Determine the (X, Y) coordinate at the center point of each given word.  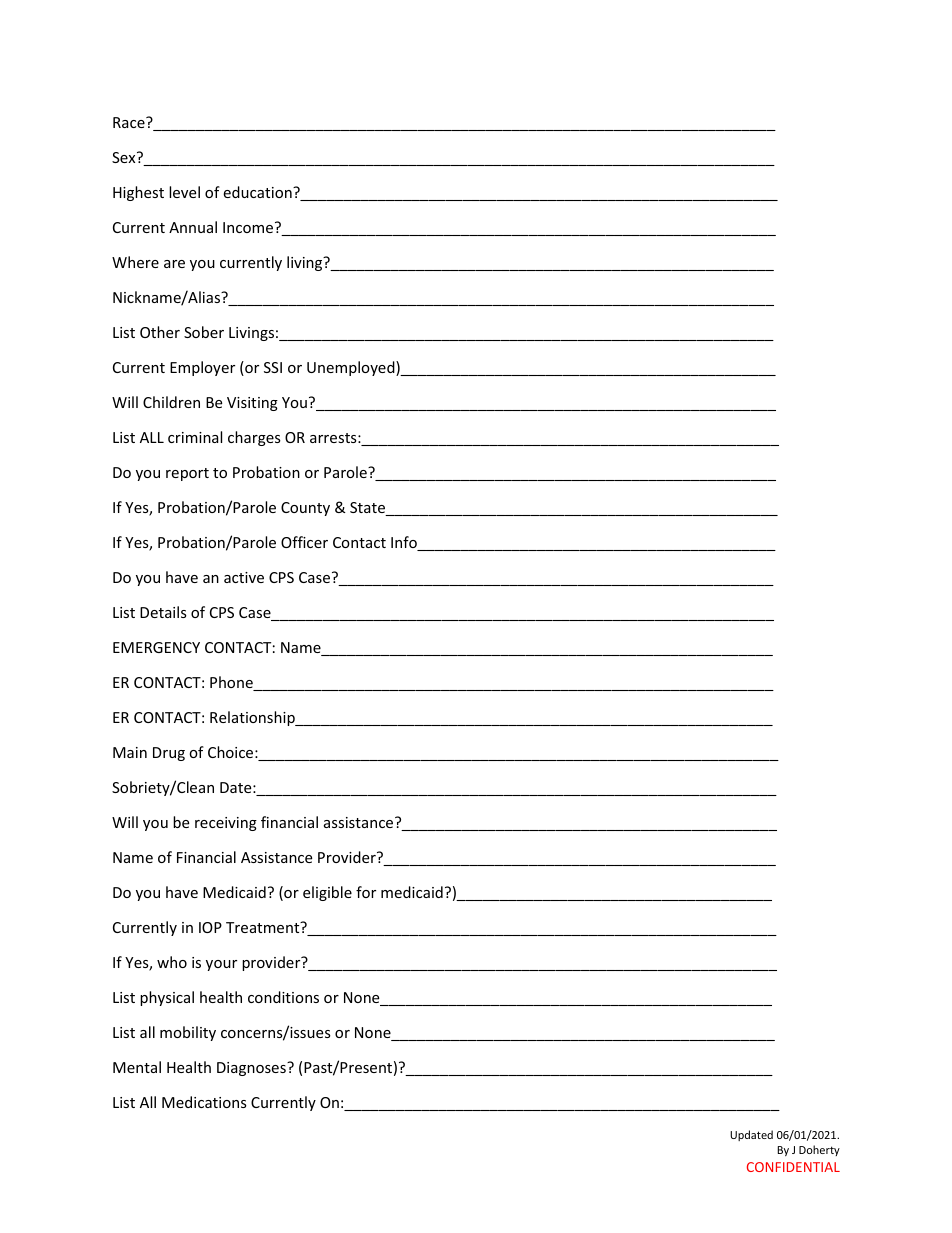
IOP (210, 927)
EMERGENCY (156, 647)
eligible (327, 893)
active (244, 577)
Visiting (252, 404)
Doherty (819, 1150)
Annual (193, 227)
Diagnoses (252, 1069)
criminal (195, 437)
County (305, 509)
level (184, 192)
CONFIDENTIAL (793, 1167)
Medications (204, 1102)
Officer (304, 542)
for (366, 892)
